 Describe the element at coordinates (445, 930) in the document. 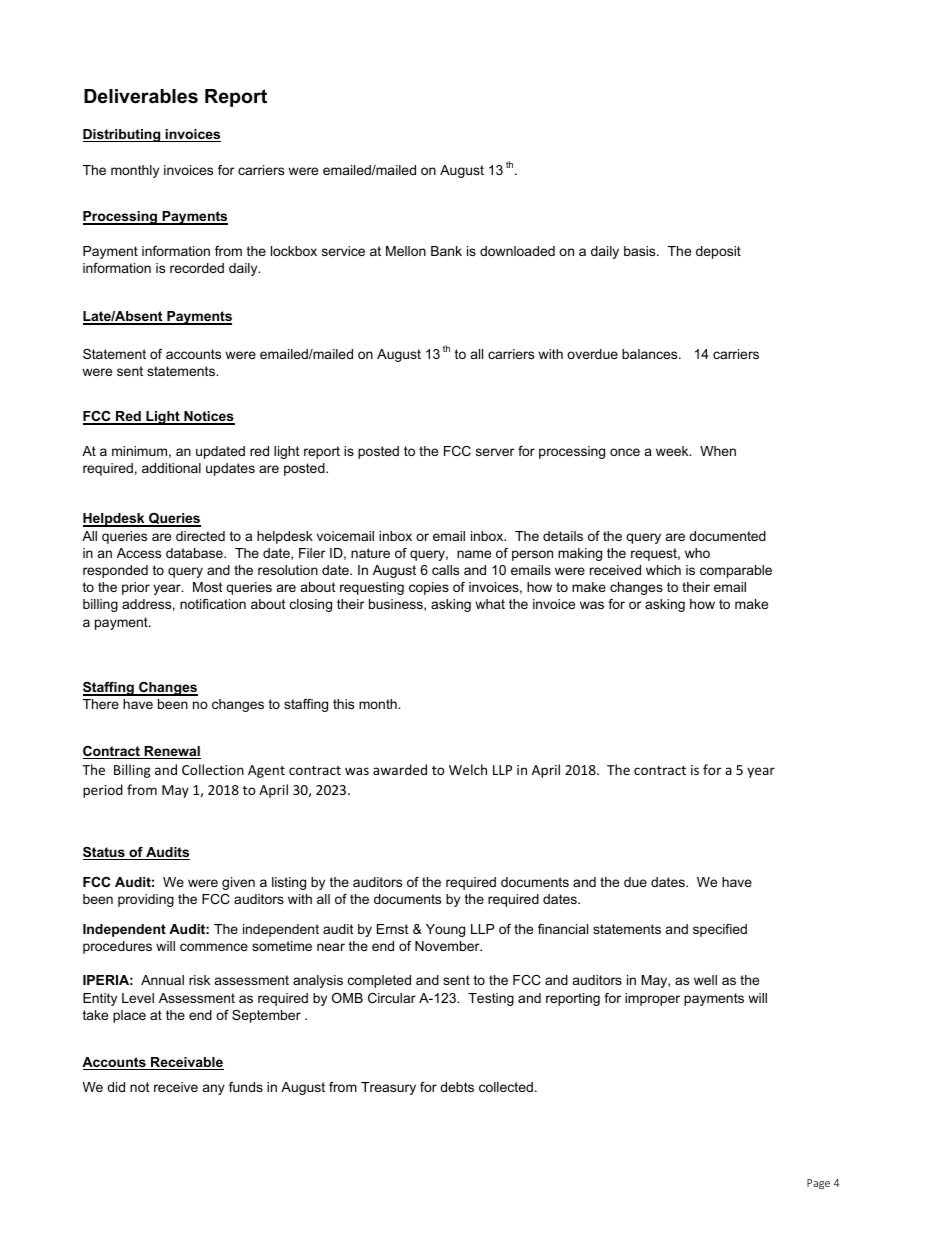

I see `Young` at that location.
